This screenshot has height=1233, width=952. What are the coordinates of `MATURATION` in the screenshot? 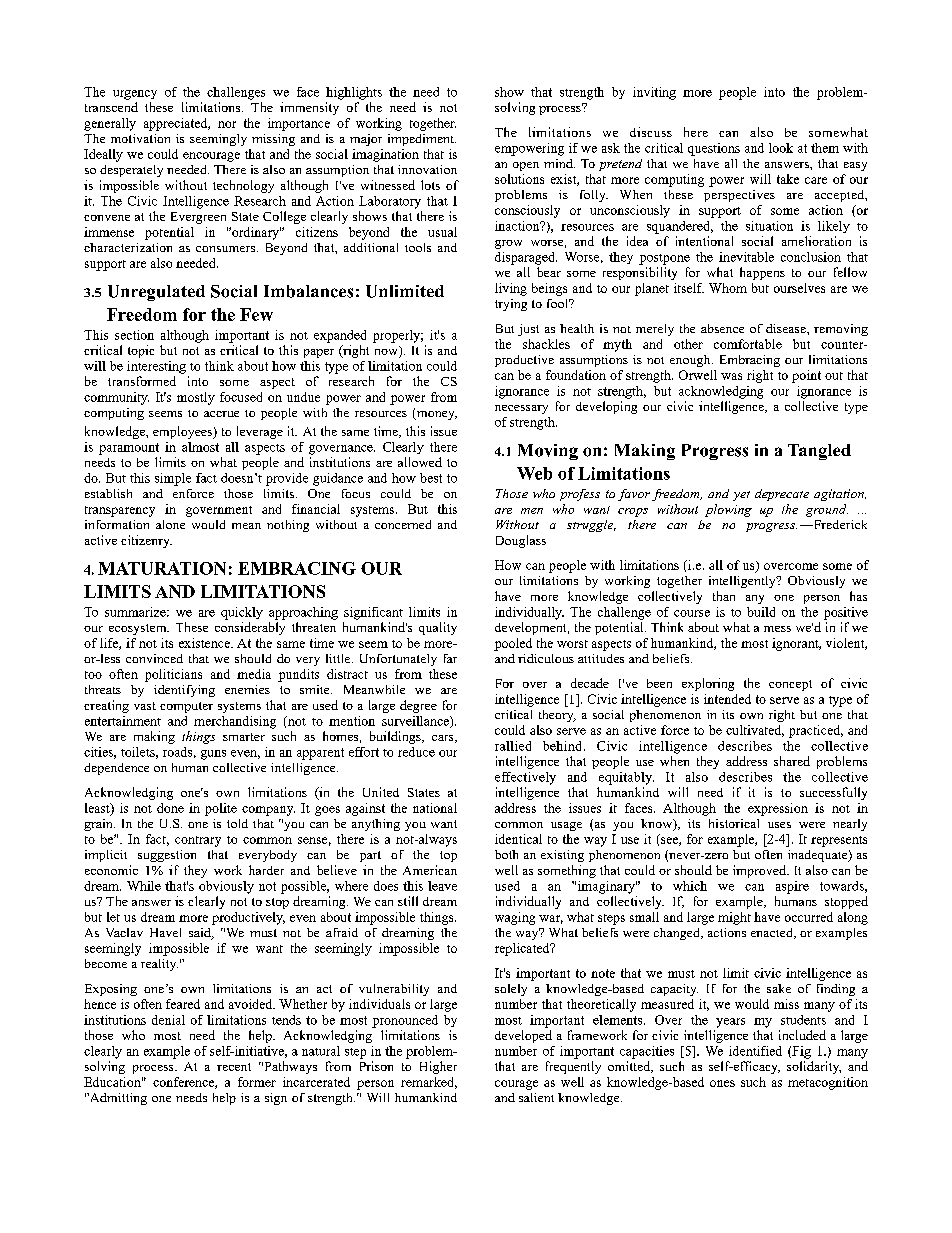 It's located at (162, 568).
